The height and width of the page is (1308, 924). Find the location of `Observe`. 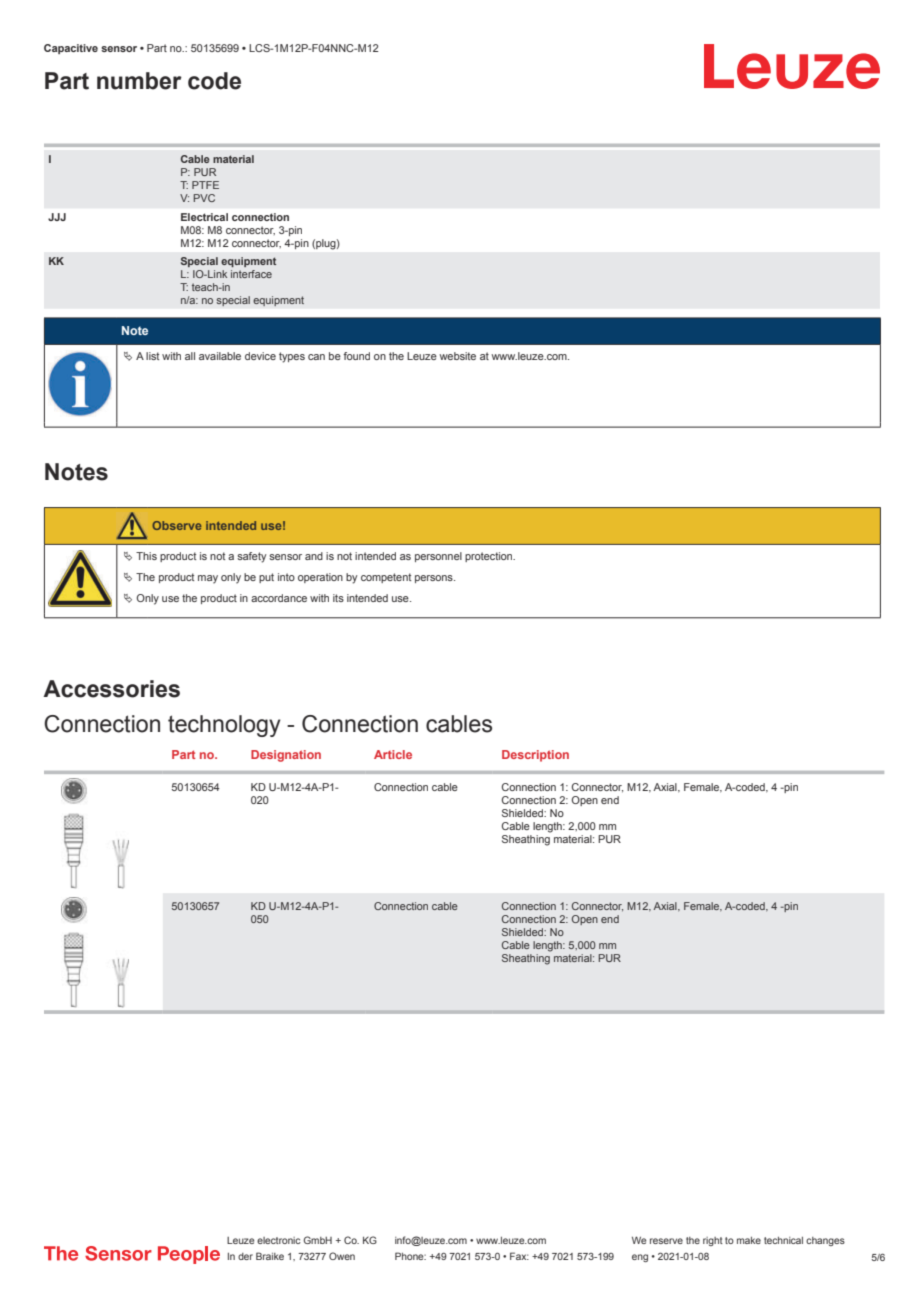

Observe is located at coordinates (176, 525).
